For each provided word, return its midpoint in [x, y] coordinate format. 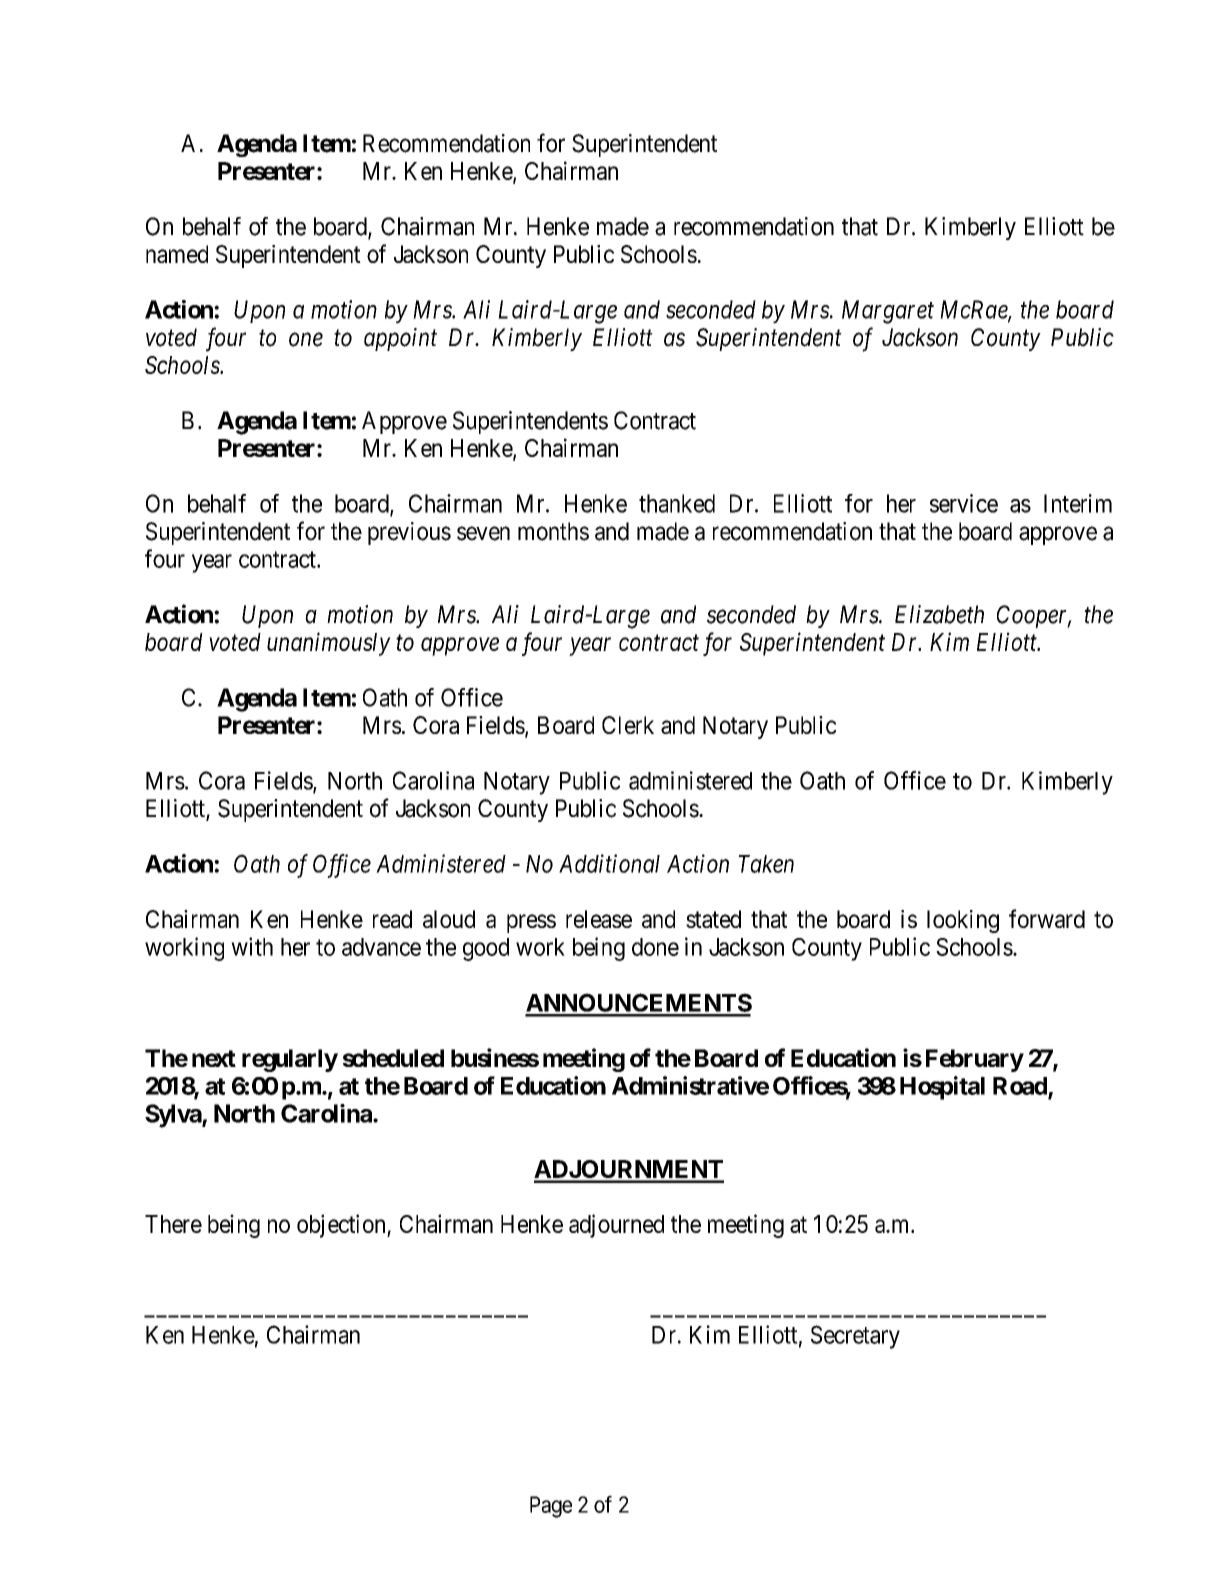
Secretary [855, 1337]
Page [551, 1507]
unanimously [329, 644]
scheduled [393, 1058]
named [177, 254]
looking [963, 921]
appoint [400, 339]
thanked [677, 503]
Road [1020, 1086]
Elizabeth [939, 614]
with [252, 946]
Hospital [942, 1088]
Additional [609, 863]
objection [342, 1226]
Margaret [888, 312]
